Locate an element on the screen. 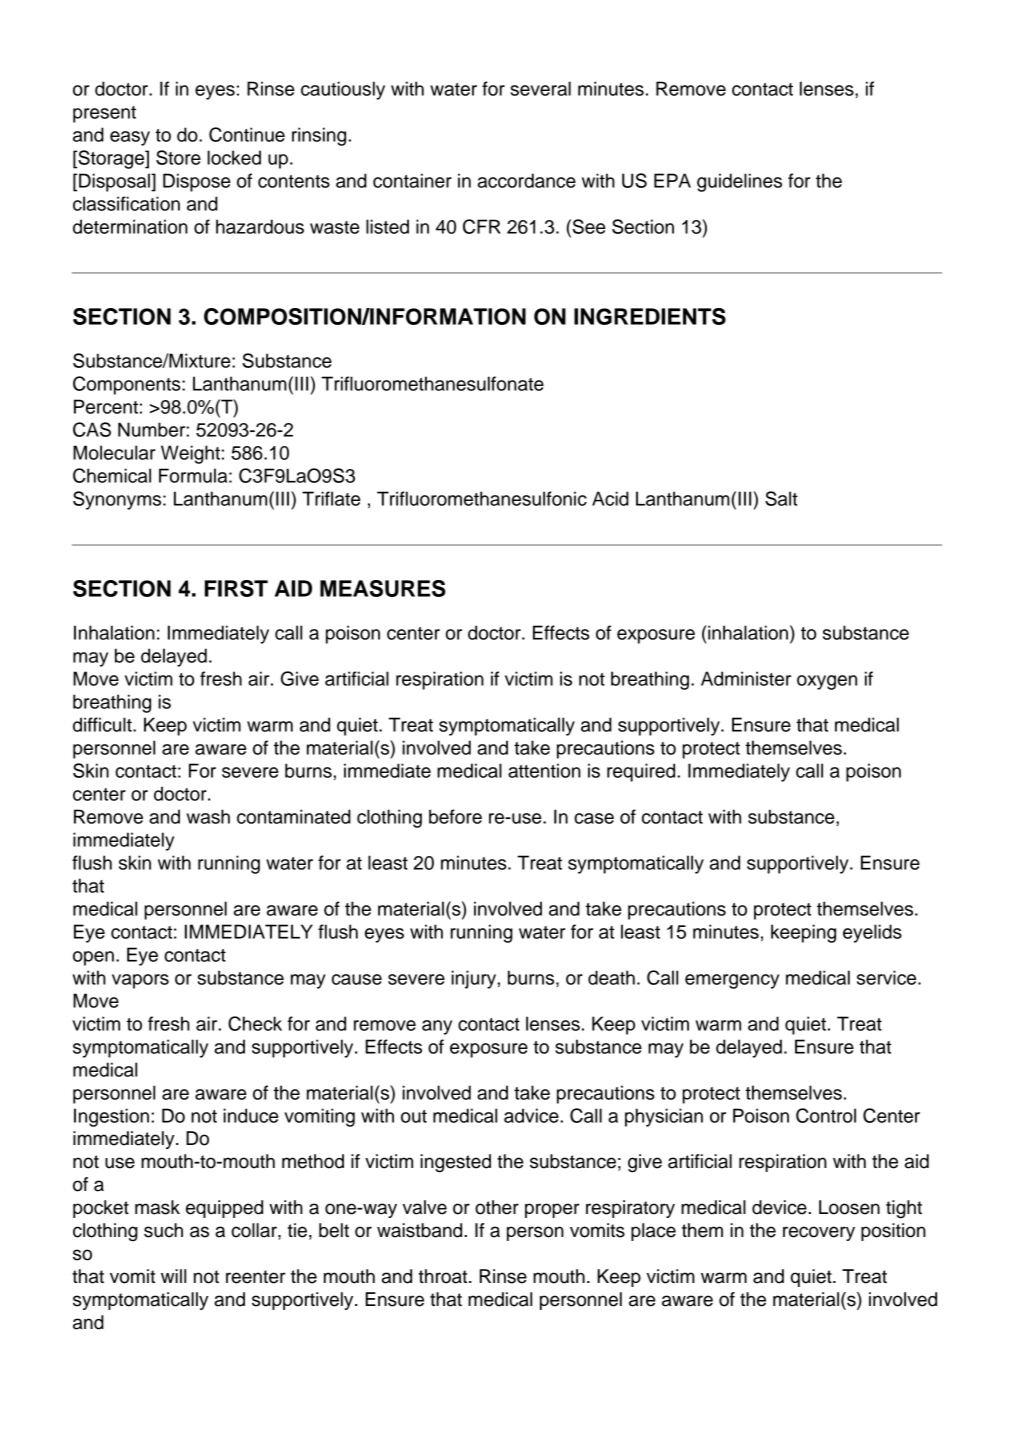 The width and height of the screenshot is (1014, 1433). Salt is located at coordinates (781, 498).
